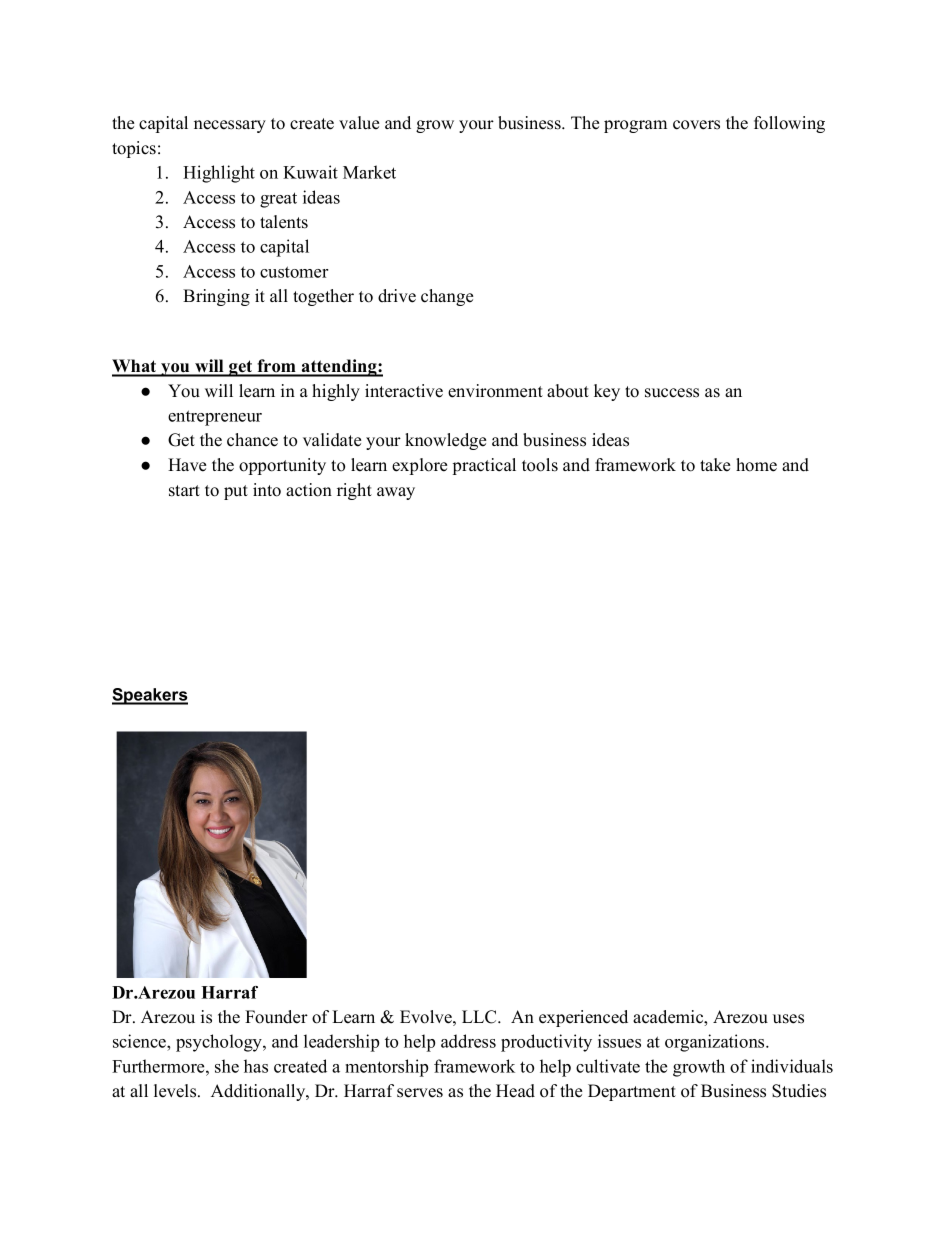  I want to click on take, so click(715, 465).
